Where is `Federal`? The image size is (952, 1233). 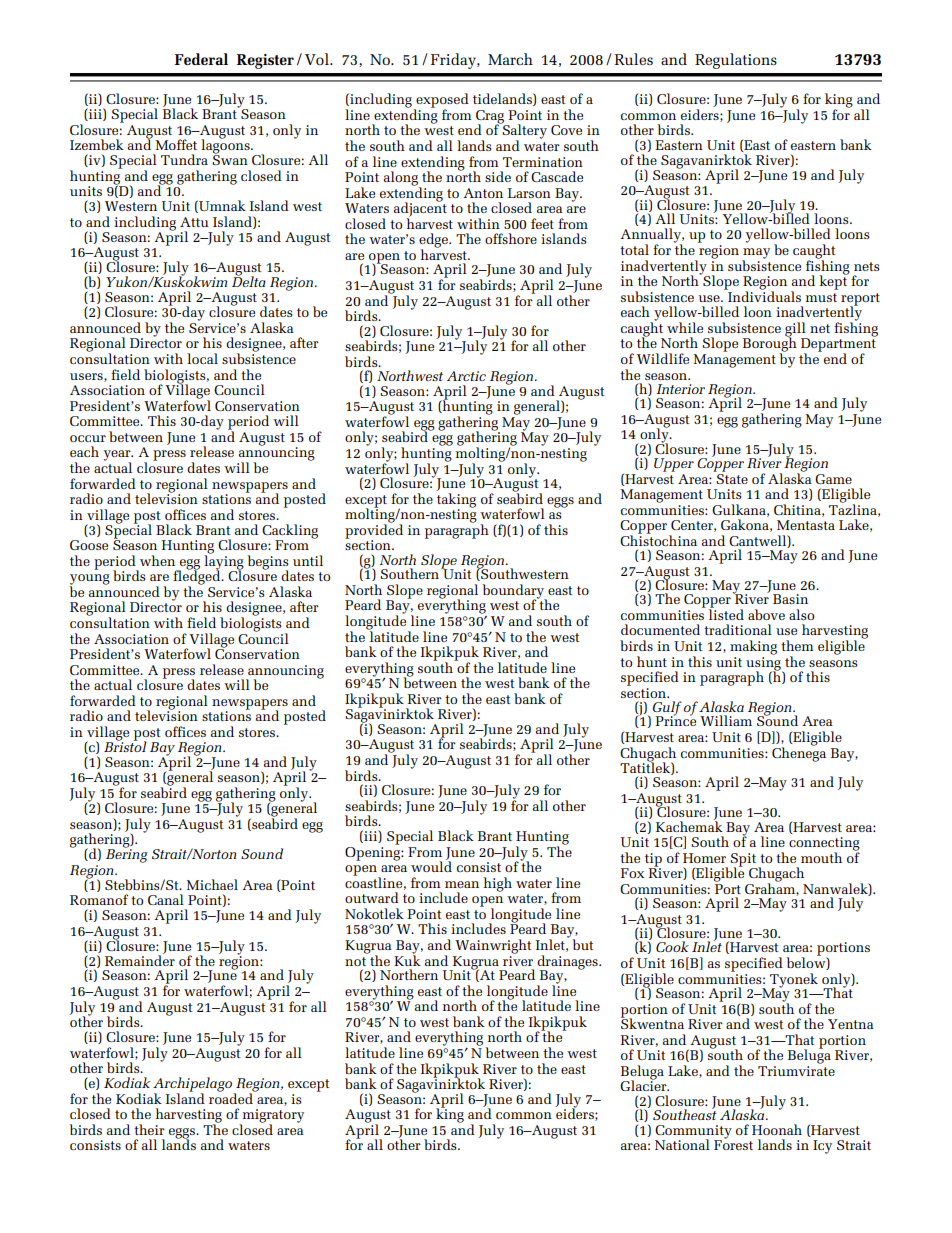 Federal is located at coordinates (201, 59).
